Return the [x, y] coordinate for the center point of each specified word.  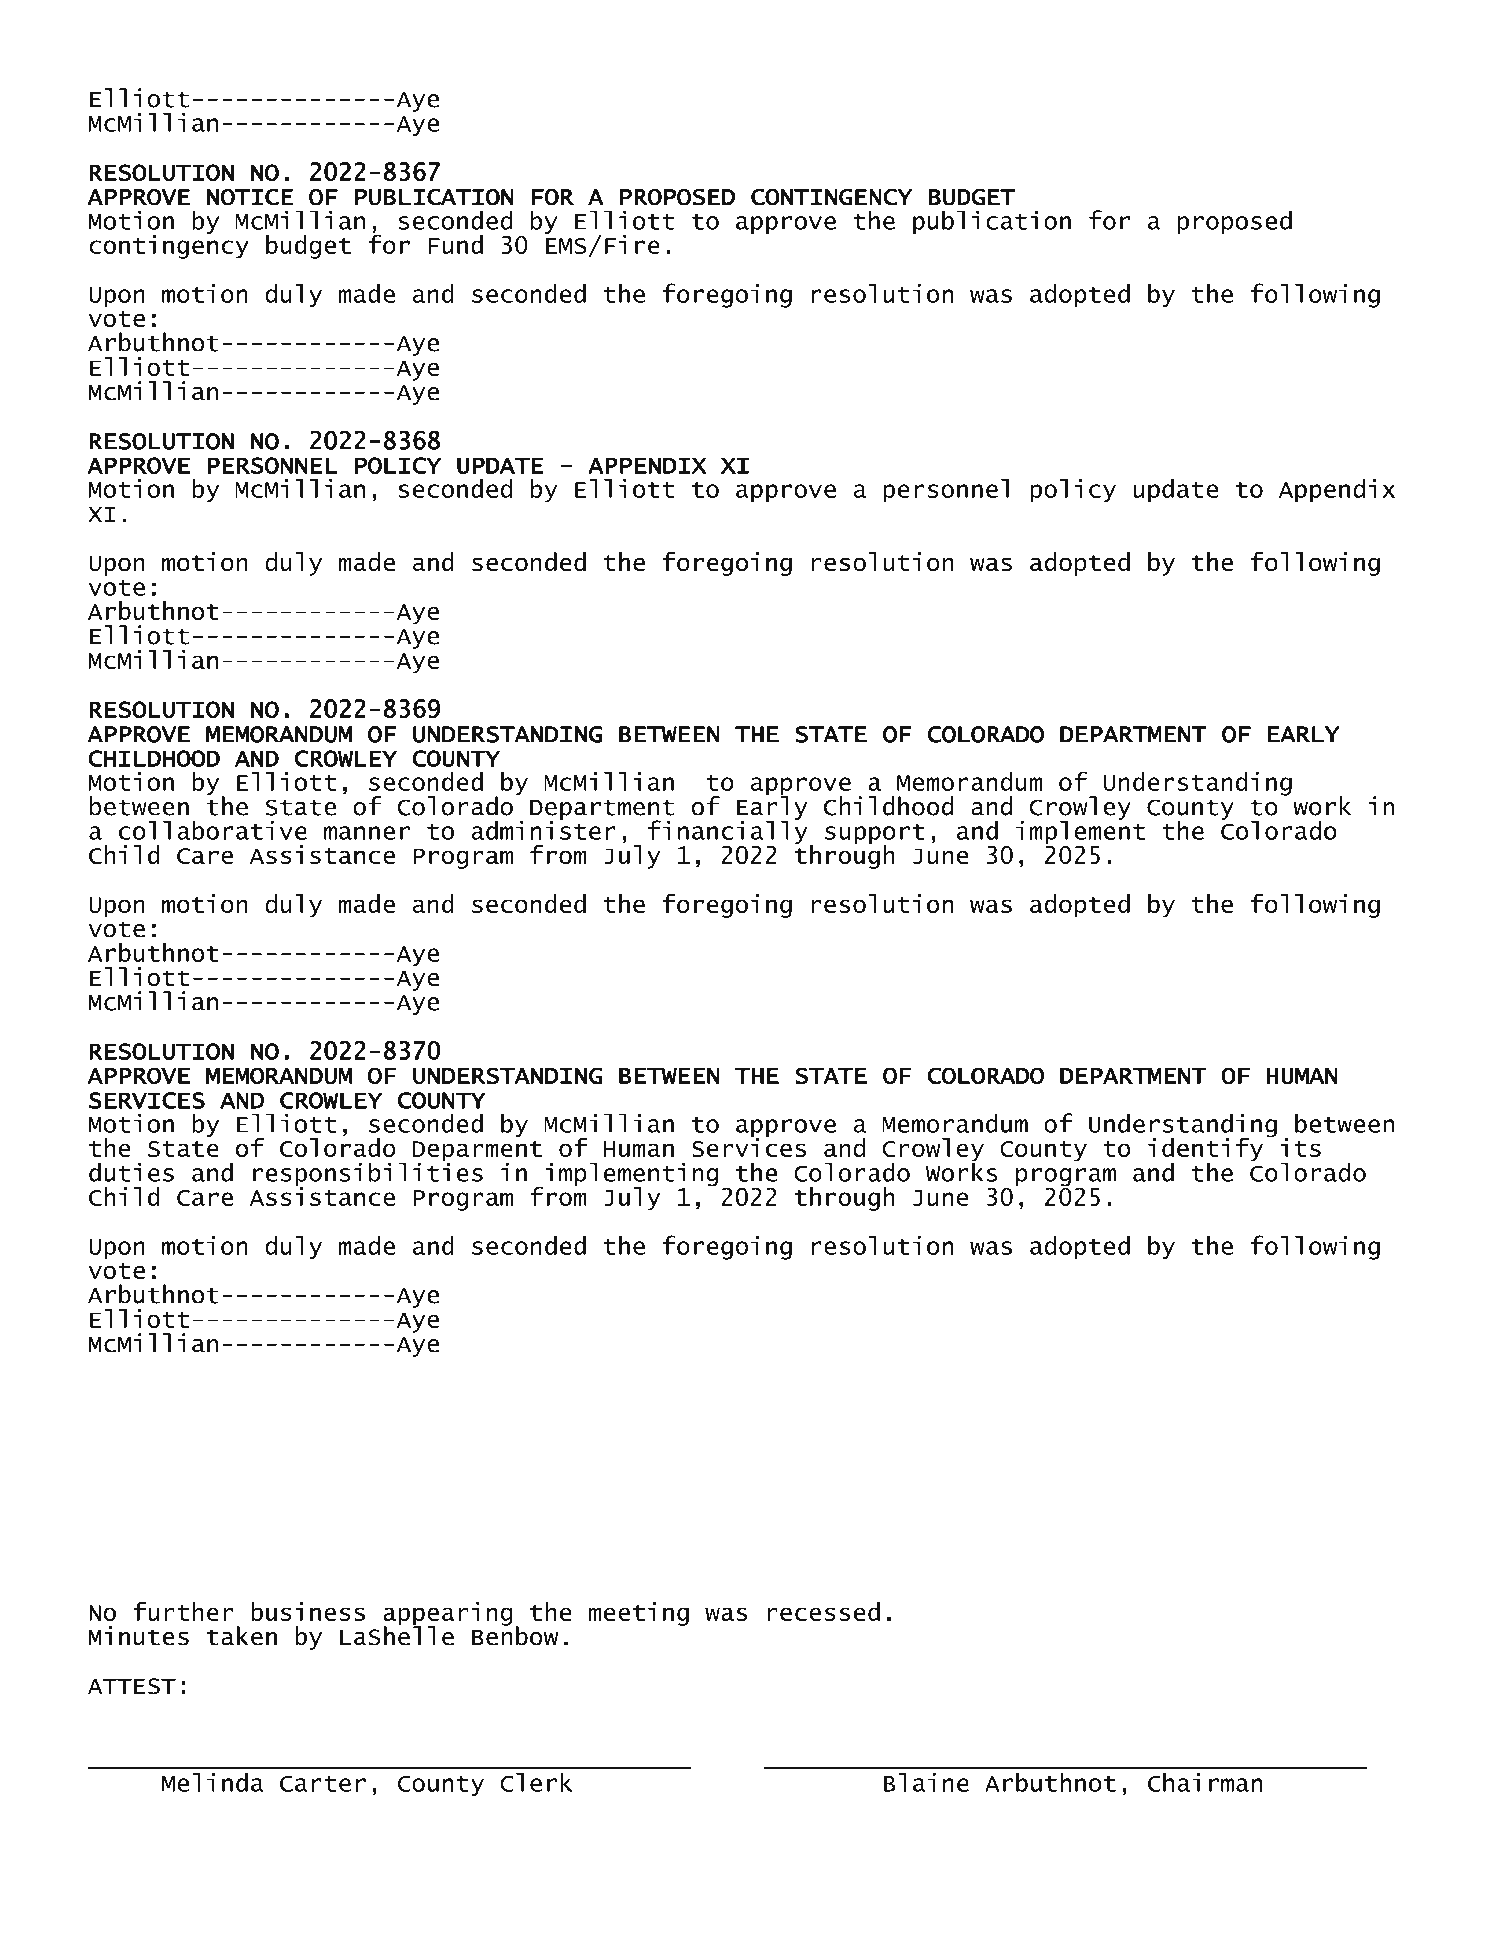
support [875, 835]
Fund [455, 244]
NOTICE [250, 197]
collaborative [213, 830]
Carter [323, 1784]
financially [728, 832]
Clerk [536, 1782]
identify [1205, 1150]
